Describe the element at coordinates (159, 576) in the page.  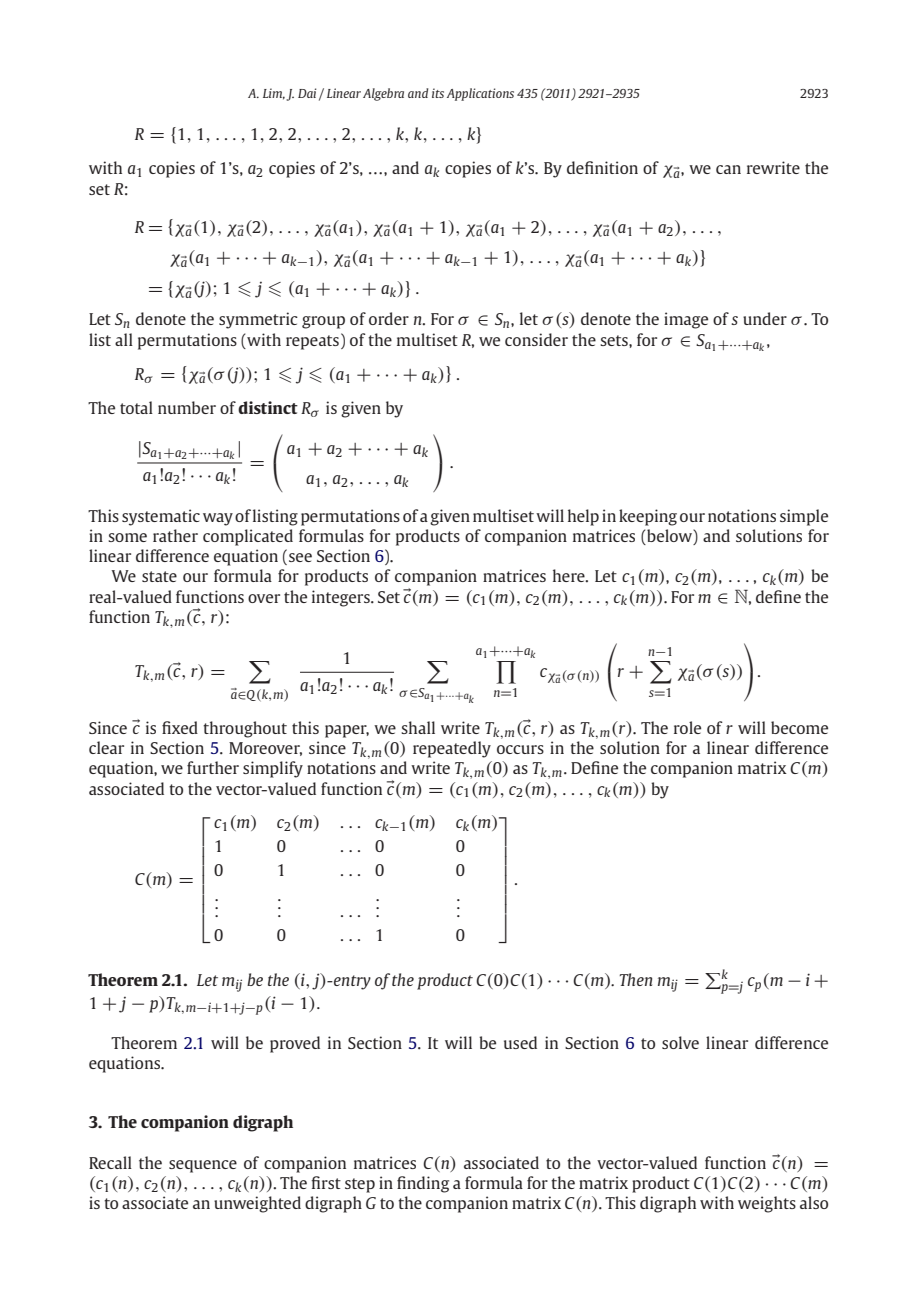
I see `state` at that location.
